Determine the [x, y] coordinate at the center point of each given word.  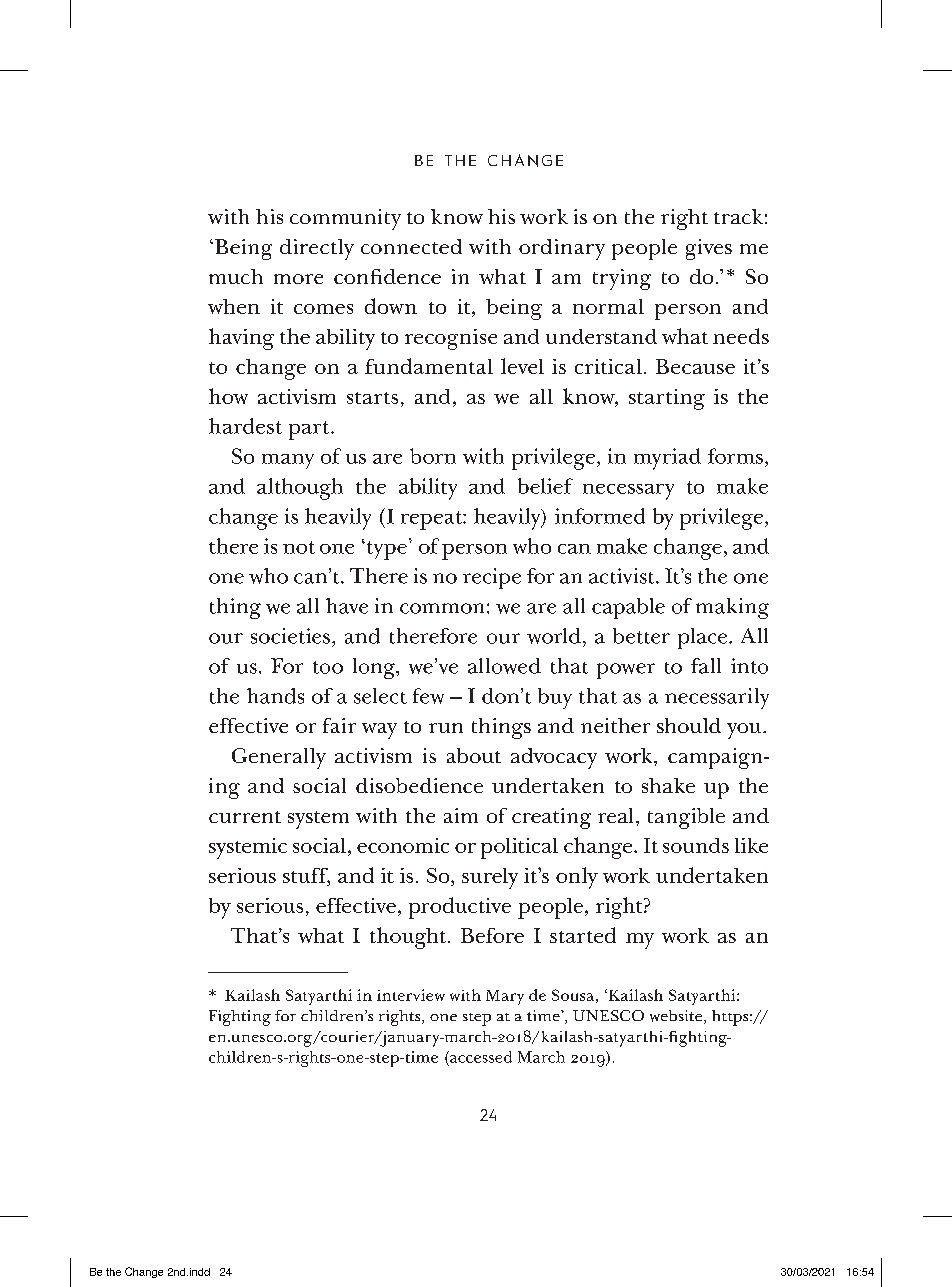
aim [461, 815]
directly [317, 249]
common [442, 608]
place [704, 638]
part [310, 430]
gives [709, 249]
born [433, 456]
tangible [686, 818]
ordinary [562, 249]
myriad [667, 459]
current [245, 817]
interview [411, 995]
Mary [505, 997]
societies [290, 636]
